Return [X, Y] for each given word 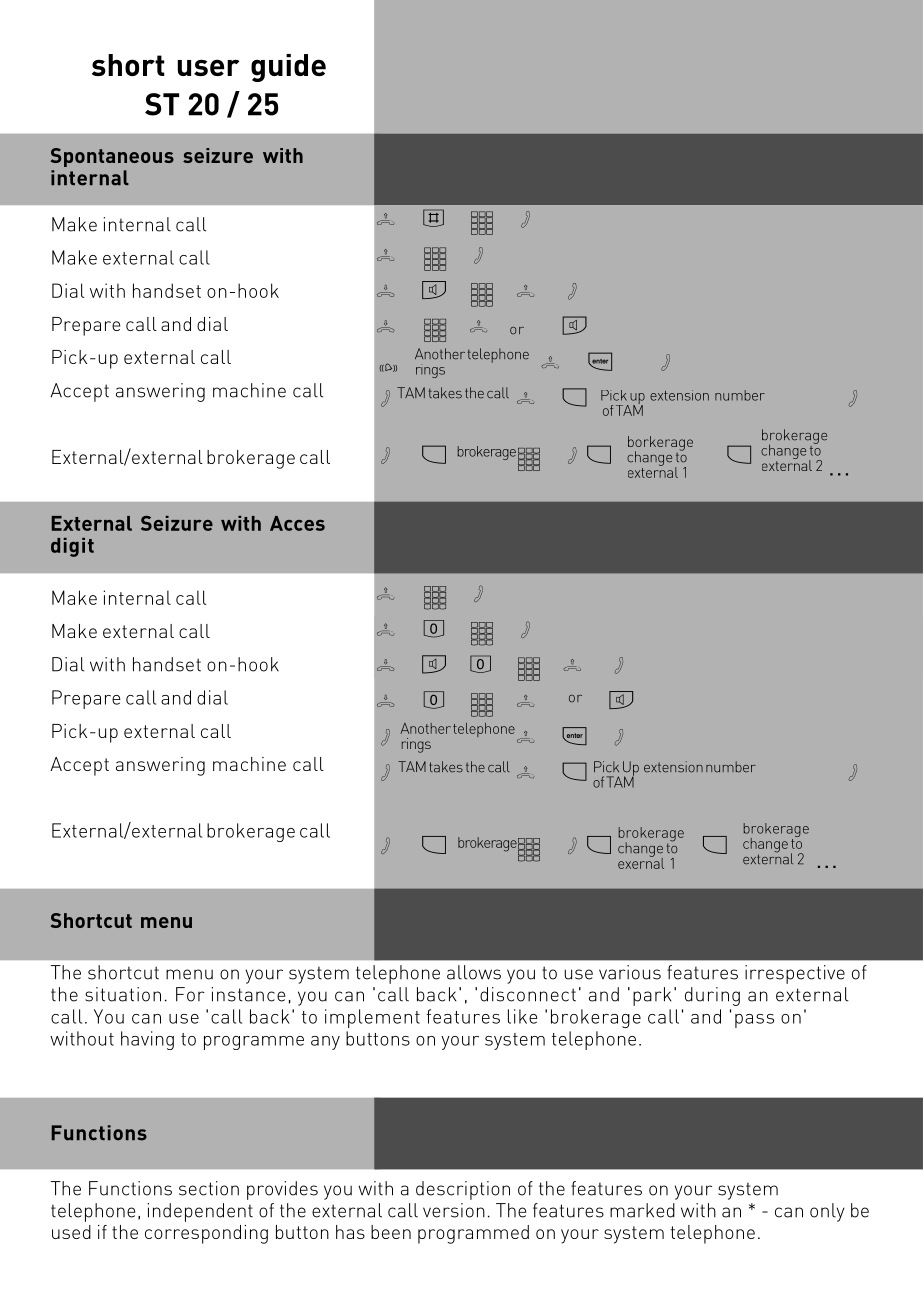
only [827, 1212]
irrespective [795, 974]
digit [72, 547]
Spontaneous [112, 157]
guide [288, 68]
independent [200, 1212]
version [454, 1210]
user [209, 67]
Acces [297, 523]
